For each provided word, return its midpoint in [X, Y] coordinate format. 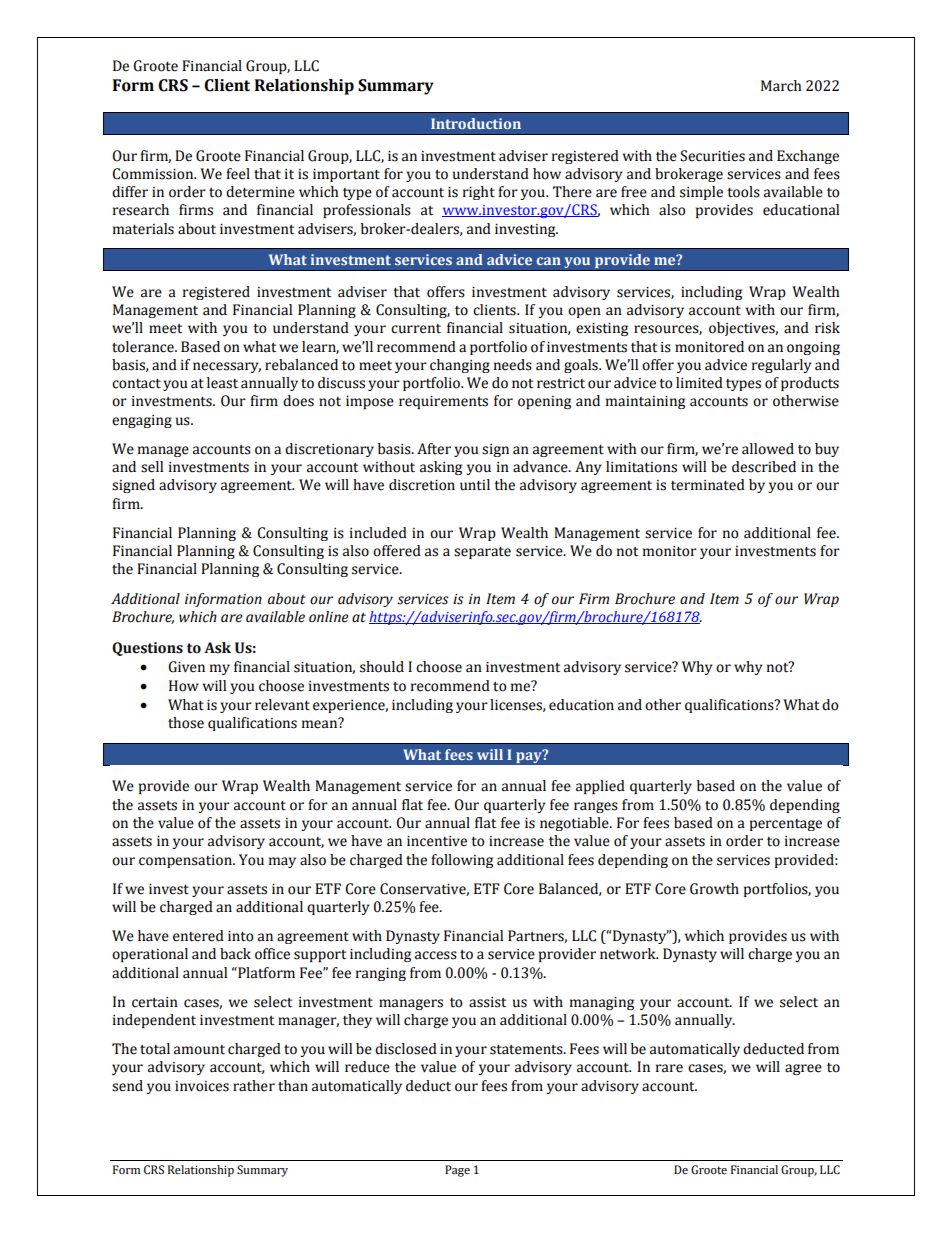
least [222, 383]
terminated [708, 485]
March [781, 86]
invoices [202, 1086]
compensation [186, 861]
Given [186, 667]
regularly [781, 366]
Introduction [476, 123]
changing [460, 366]
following [462, 861]
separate [482, 553]
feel [238, 174]
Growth [714, 889]
